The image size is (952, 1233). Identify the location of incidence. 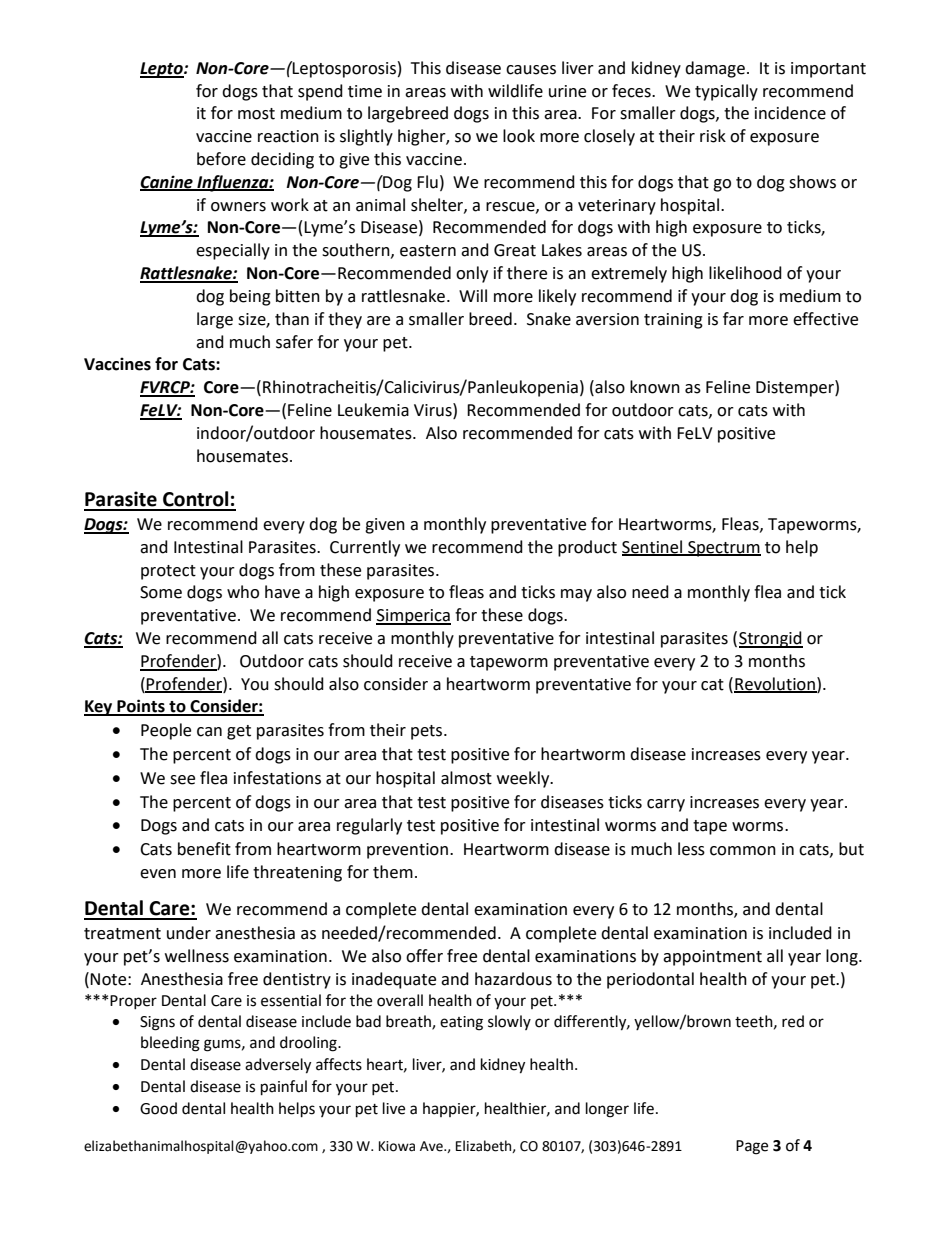
(790, 113).
